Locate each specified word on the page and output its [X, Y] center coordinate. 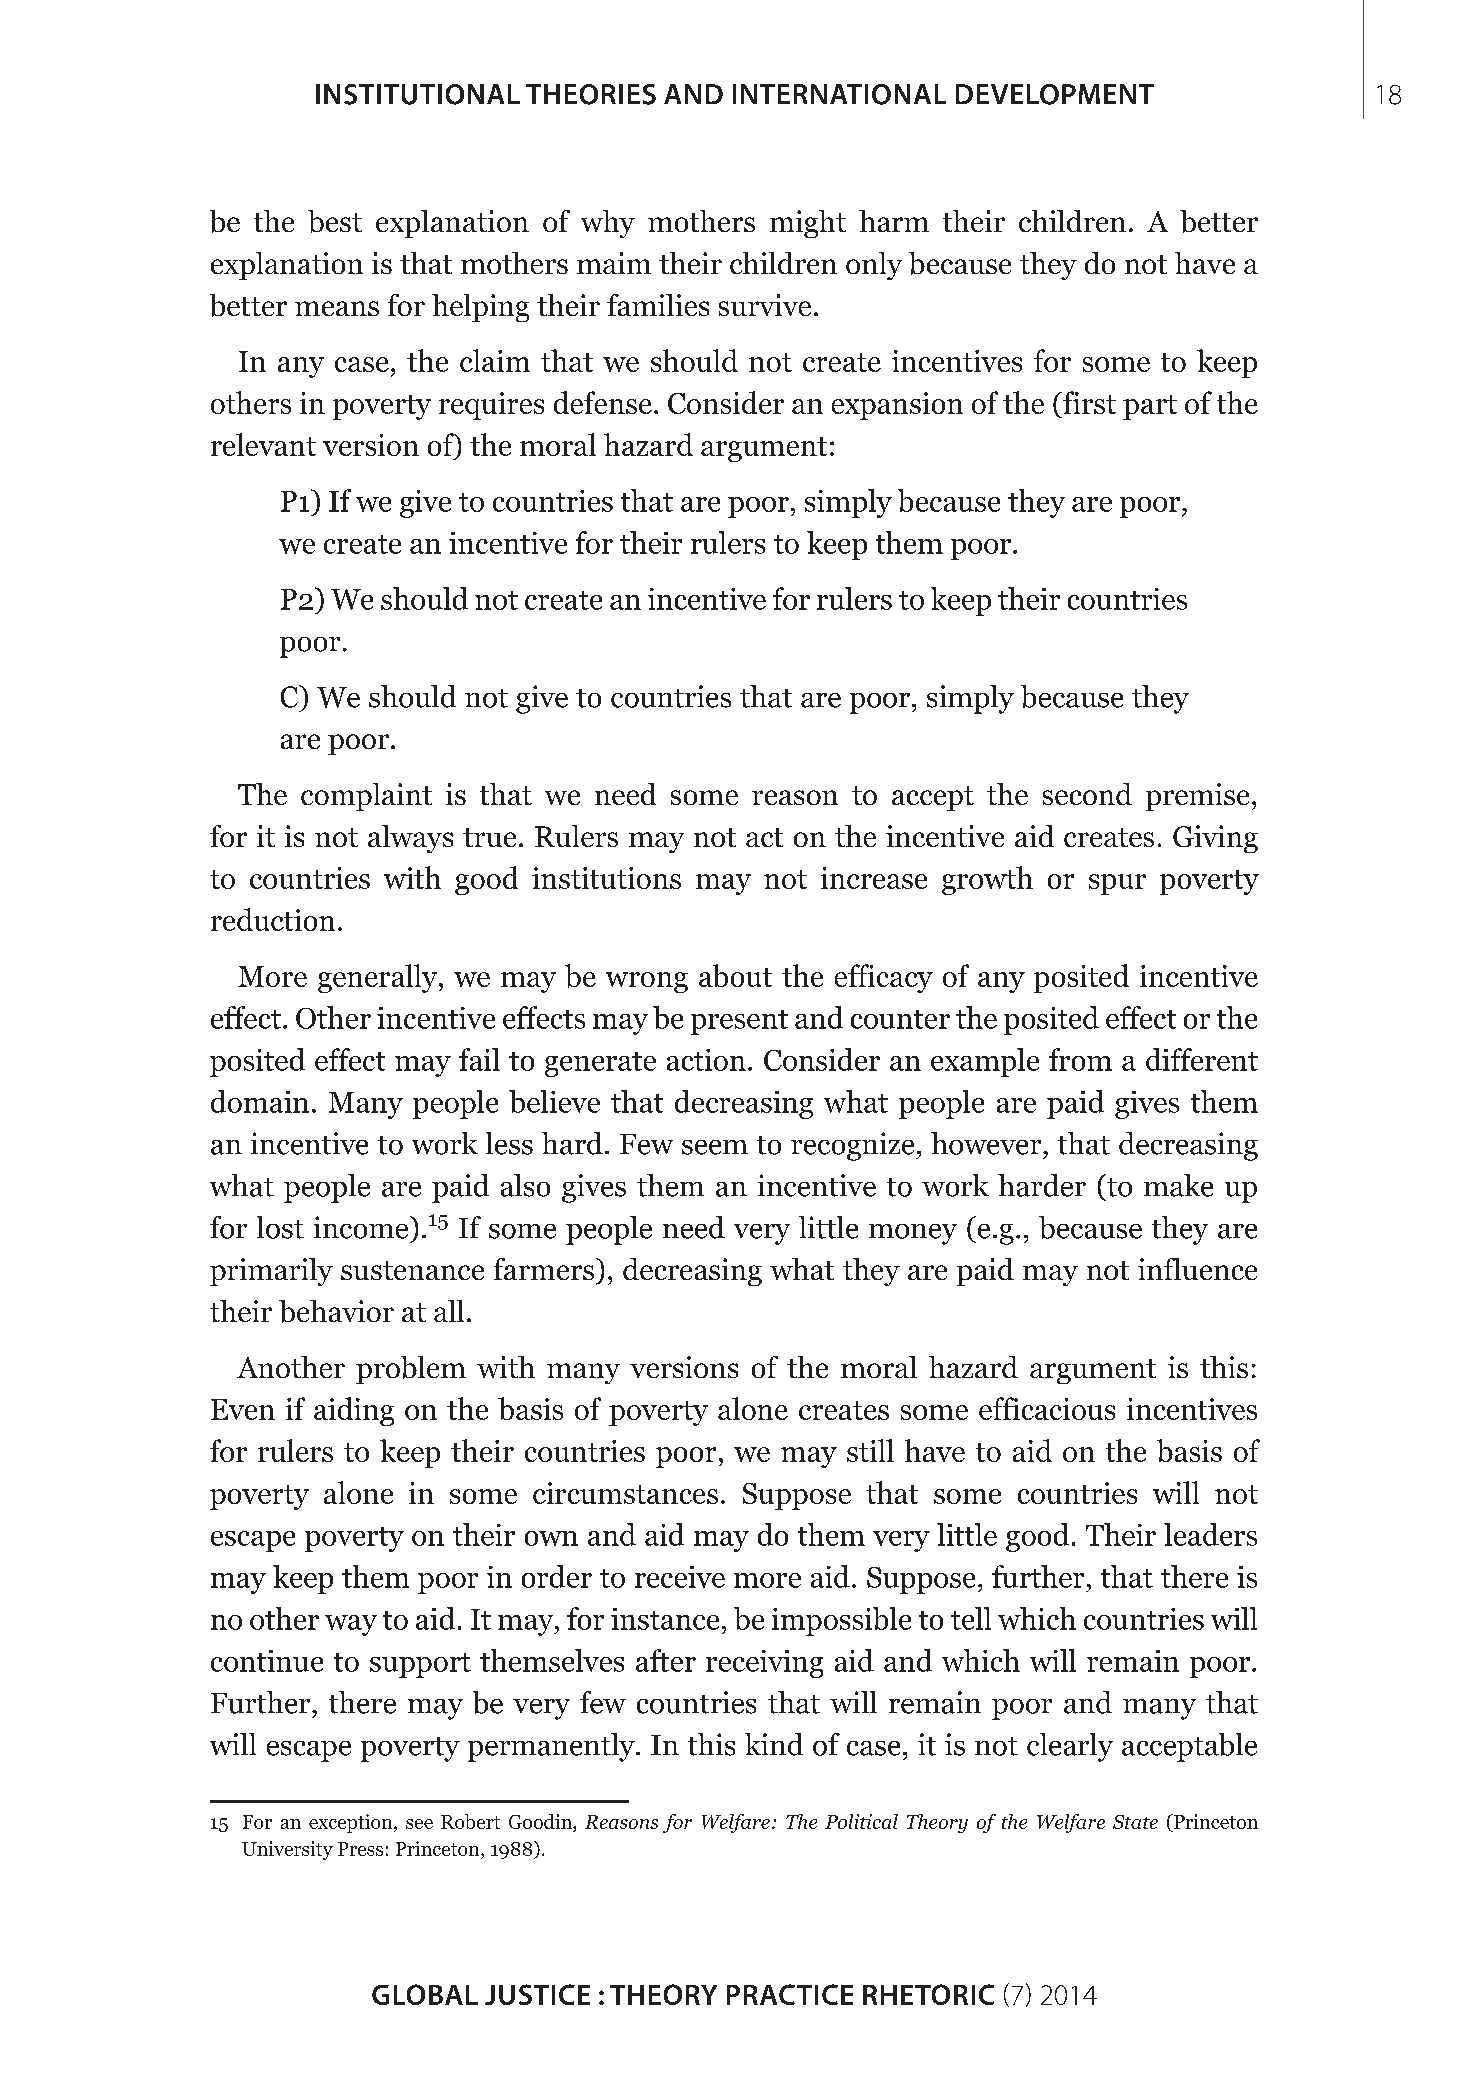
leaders [1210, 1534]
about [735, 975]
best [335, 221]
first [1088, 402]
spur [1117, 884]
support [420, 1665]
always [410, 839]
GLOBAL [425, 1994]
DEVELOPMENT [1055, 94]
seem [715, 1147]
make [1178, 1185]
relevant [263, 444]
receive [680, 1577]
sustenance [412, 1270]
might [808, 224]
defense [603, 402]
